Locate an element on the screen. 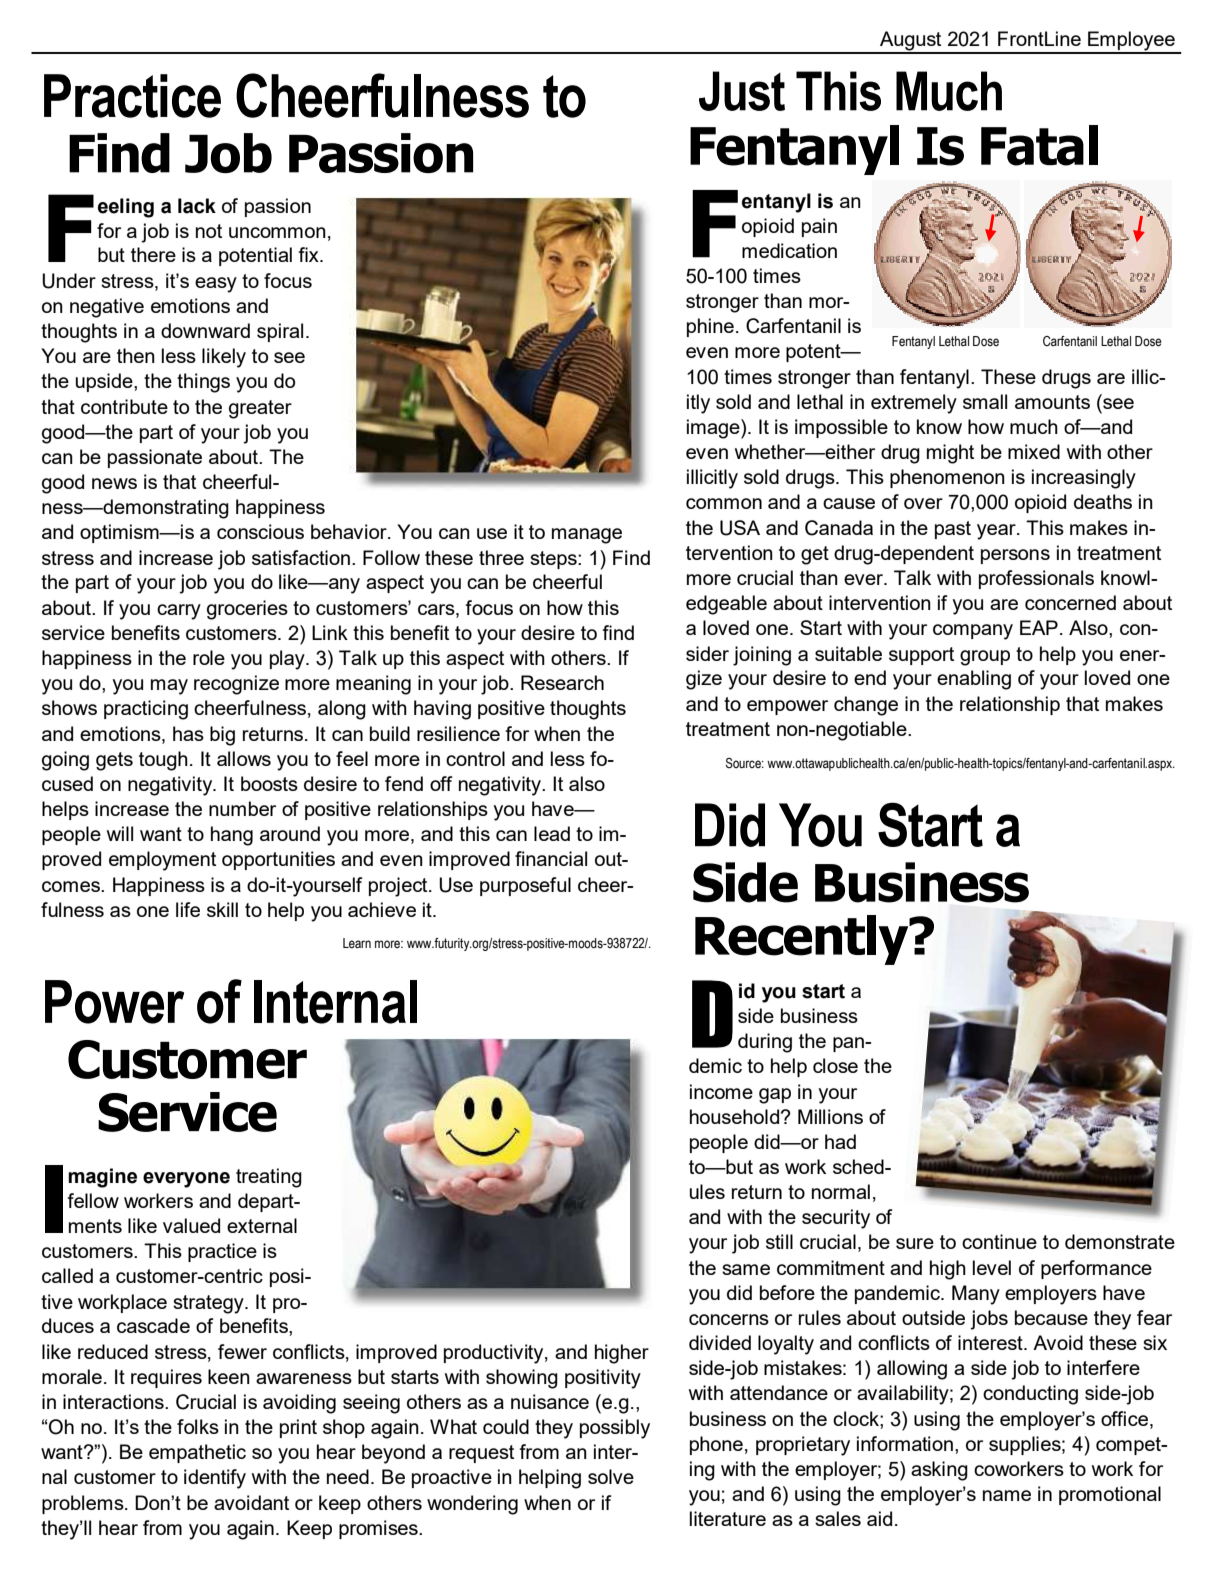  Just is located at coordinates (742, 91).
